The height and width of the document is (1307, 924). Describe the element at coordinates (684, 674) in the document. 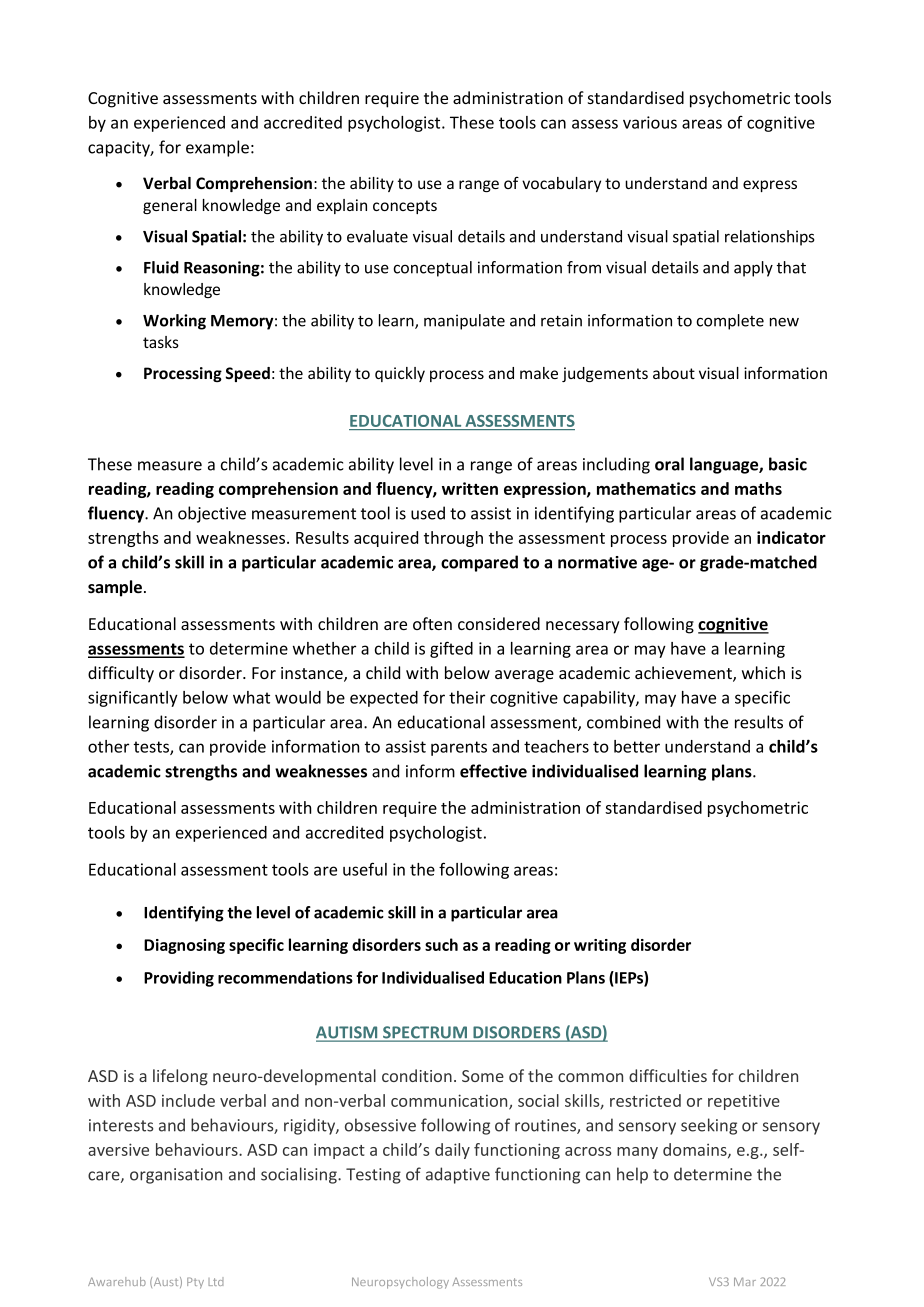

I see `achievement` at that location.
